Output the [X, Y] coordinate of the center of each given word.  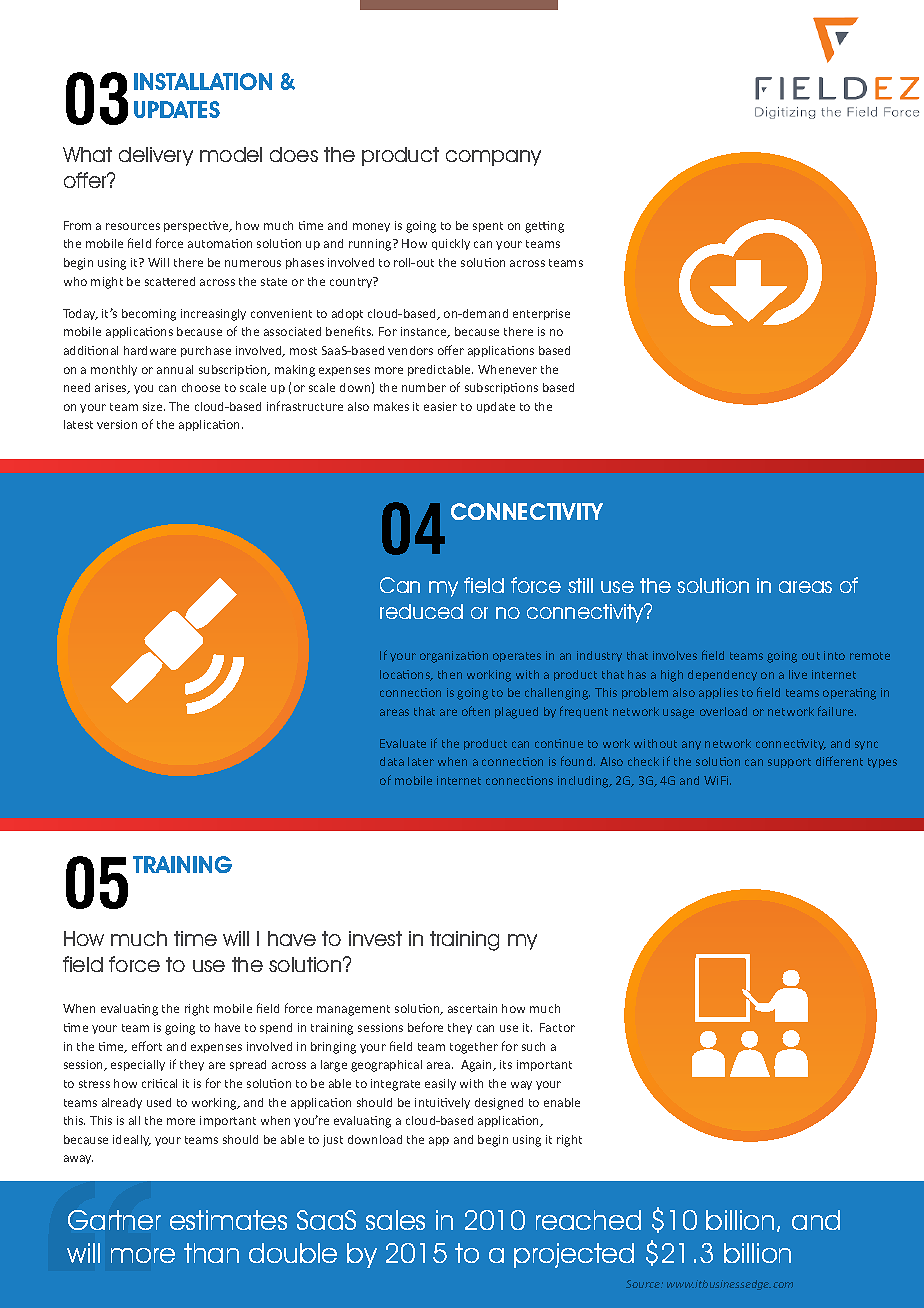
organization [454, 657]
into [834, 655]
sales [395, 1220]
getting [544, 227]
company [493, 158]
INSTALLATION [203, 81]
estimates [228, 1220]
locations [406, 675]
